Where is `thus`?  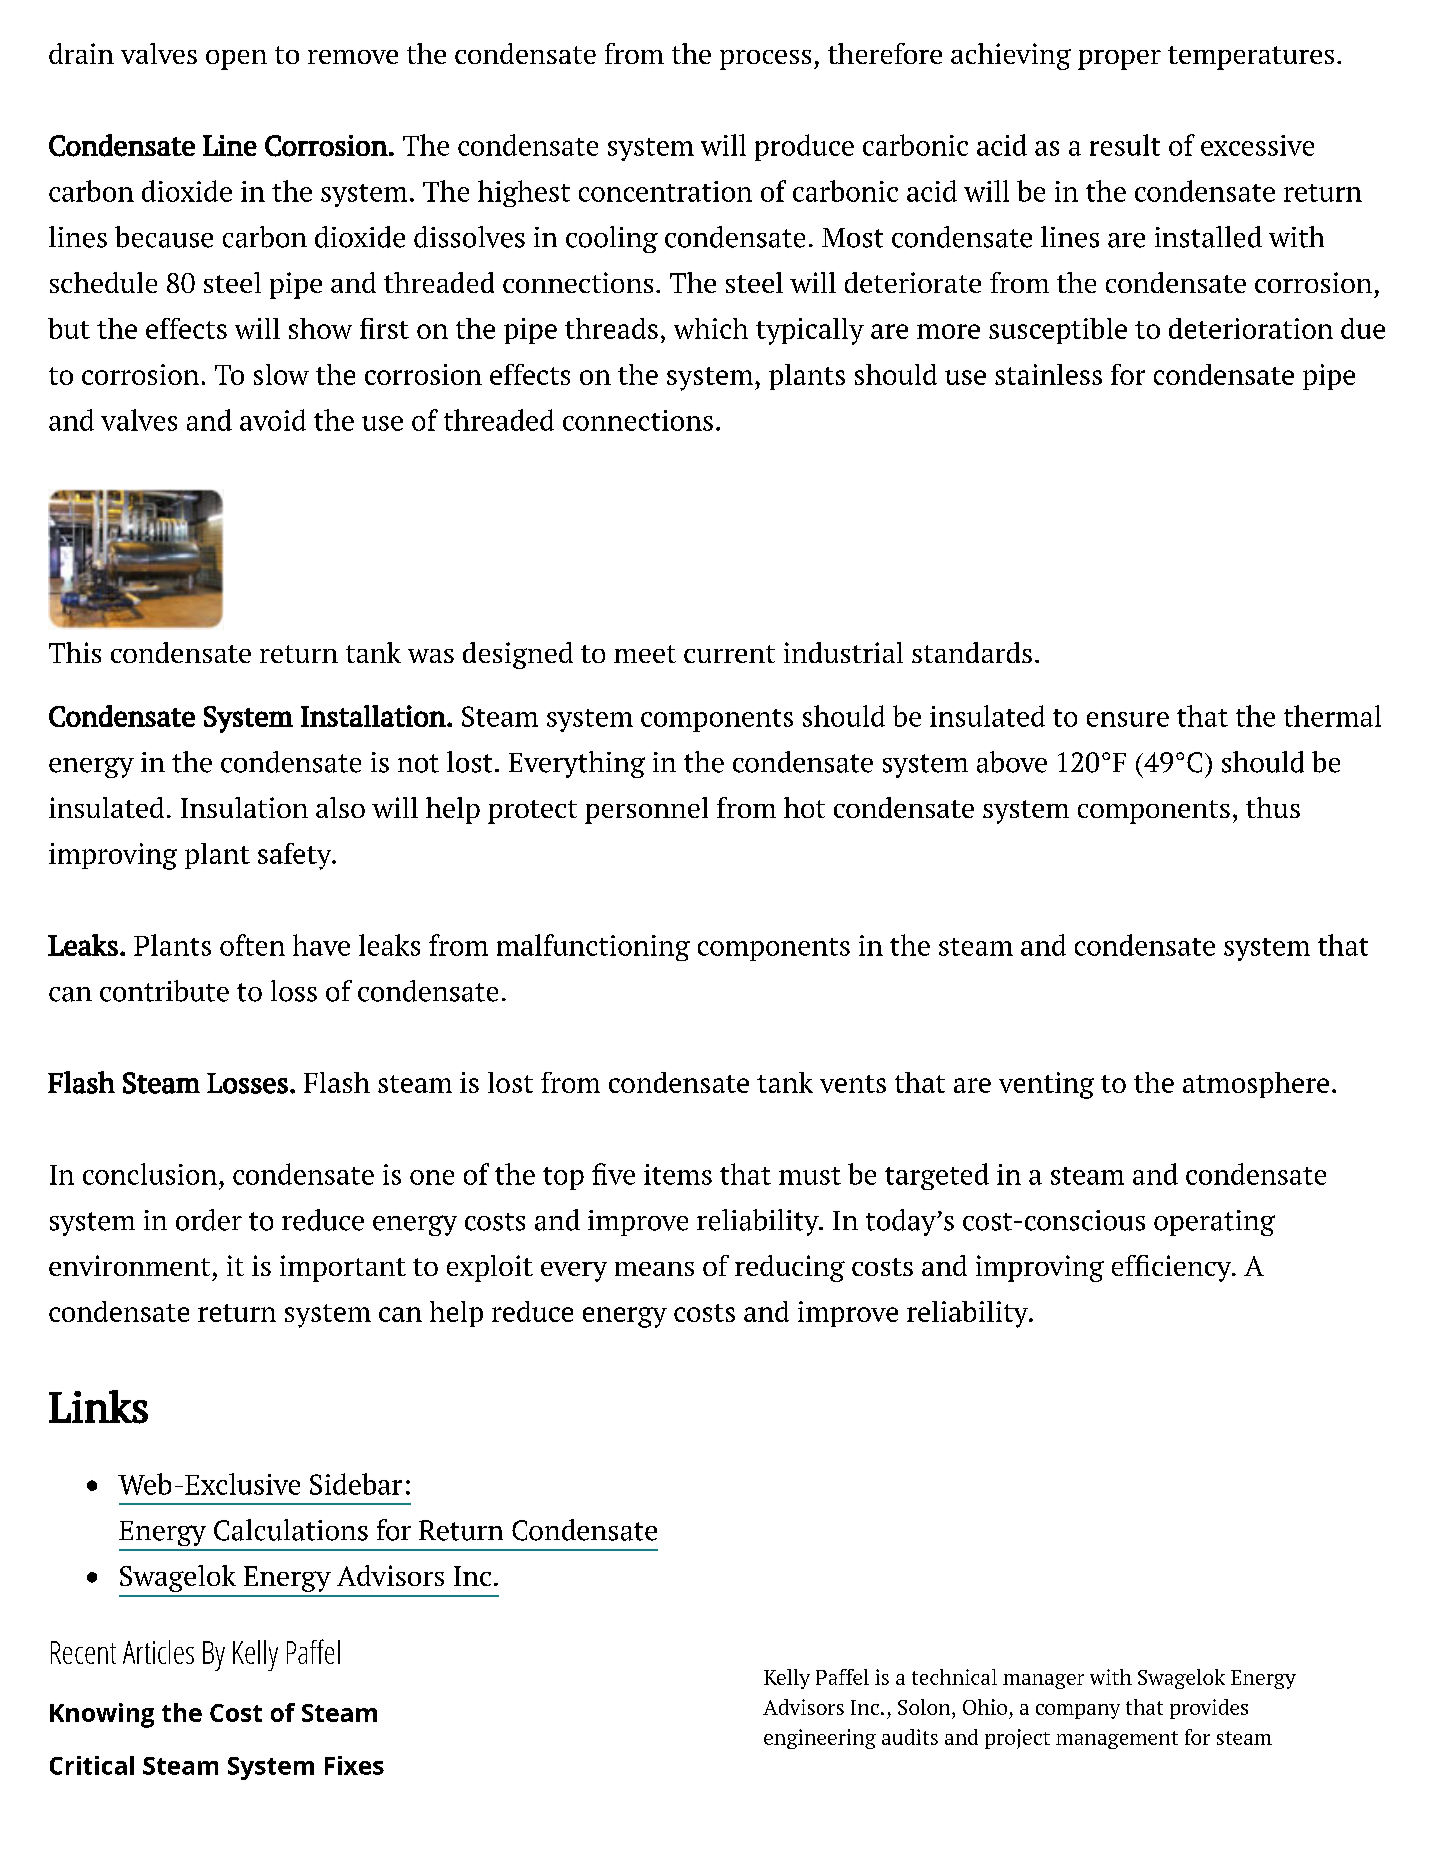
thus is located at coordinates (1273, 807).
